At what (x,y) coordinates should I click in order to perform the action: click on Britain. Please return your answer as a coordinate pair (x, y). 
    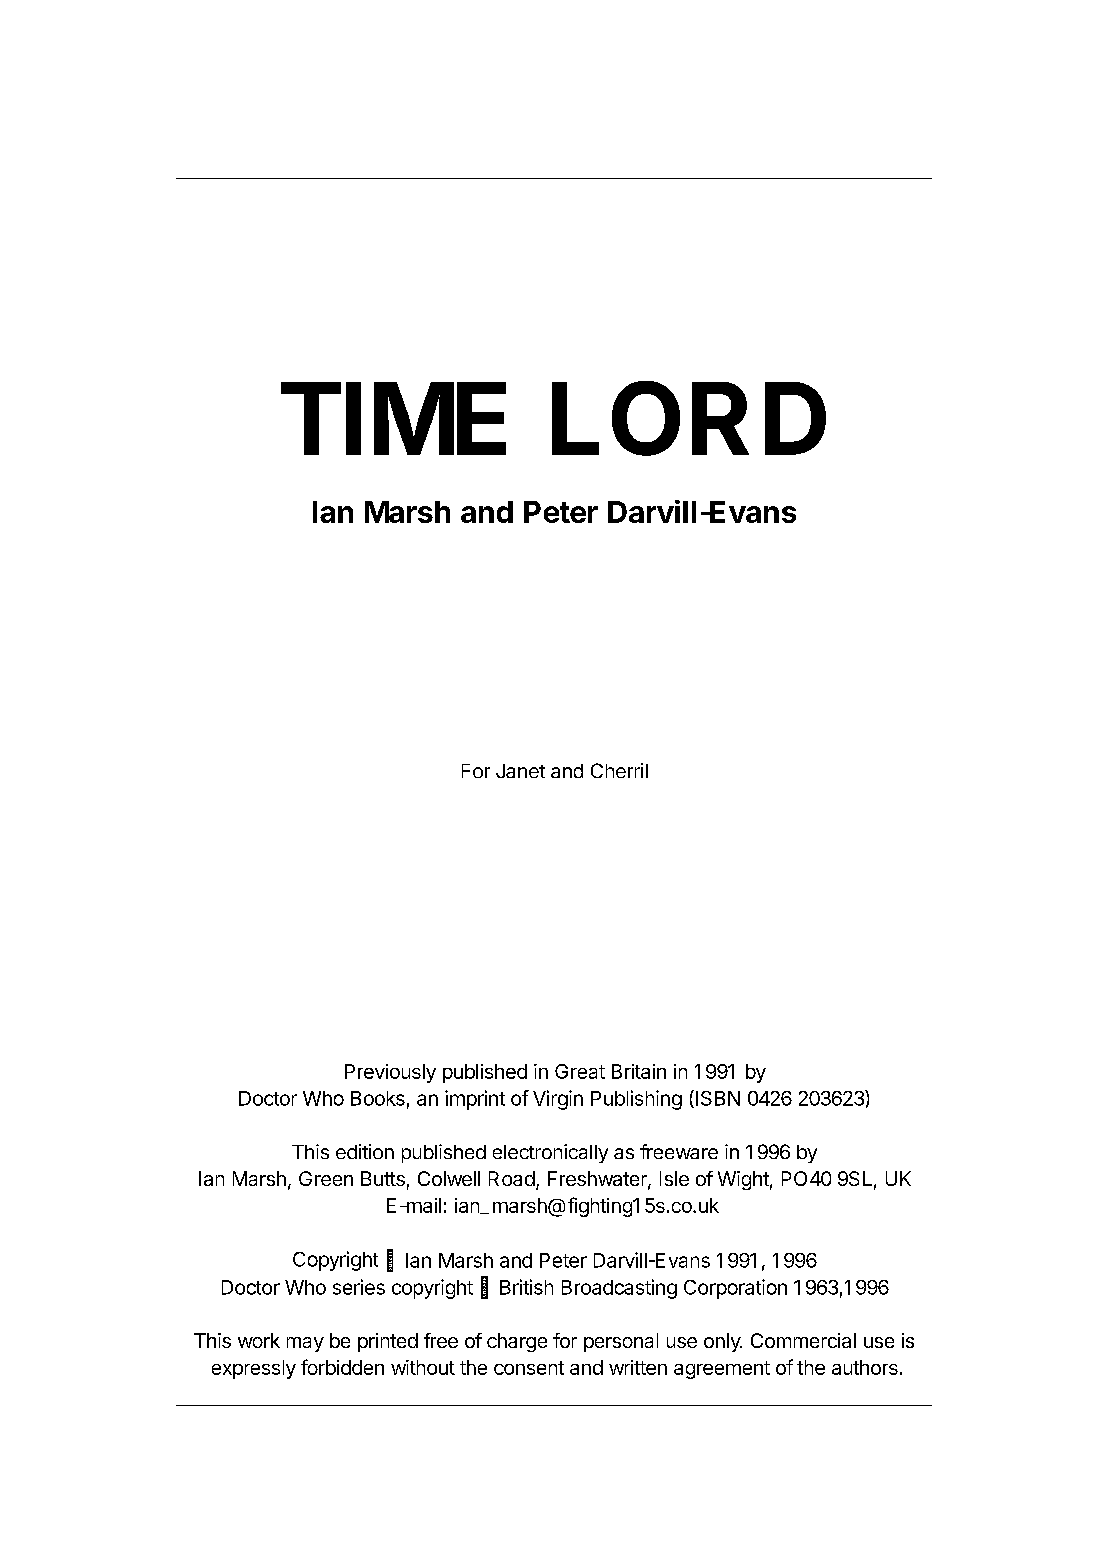
    Looking at the image, I should click on (639, 1071).
